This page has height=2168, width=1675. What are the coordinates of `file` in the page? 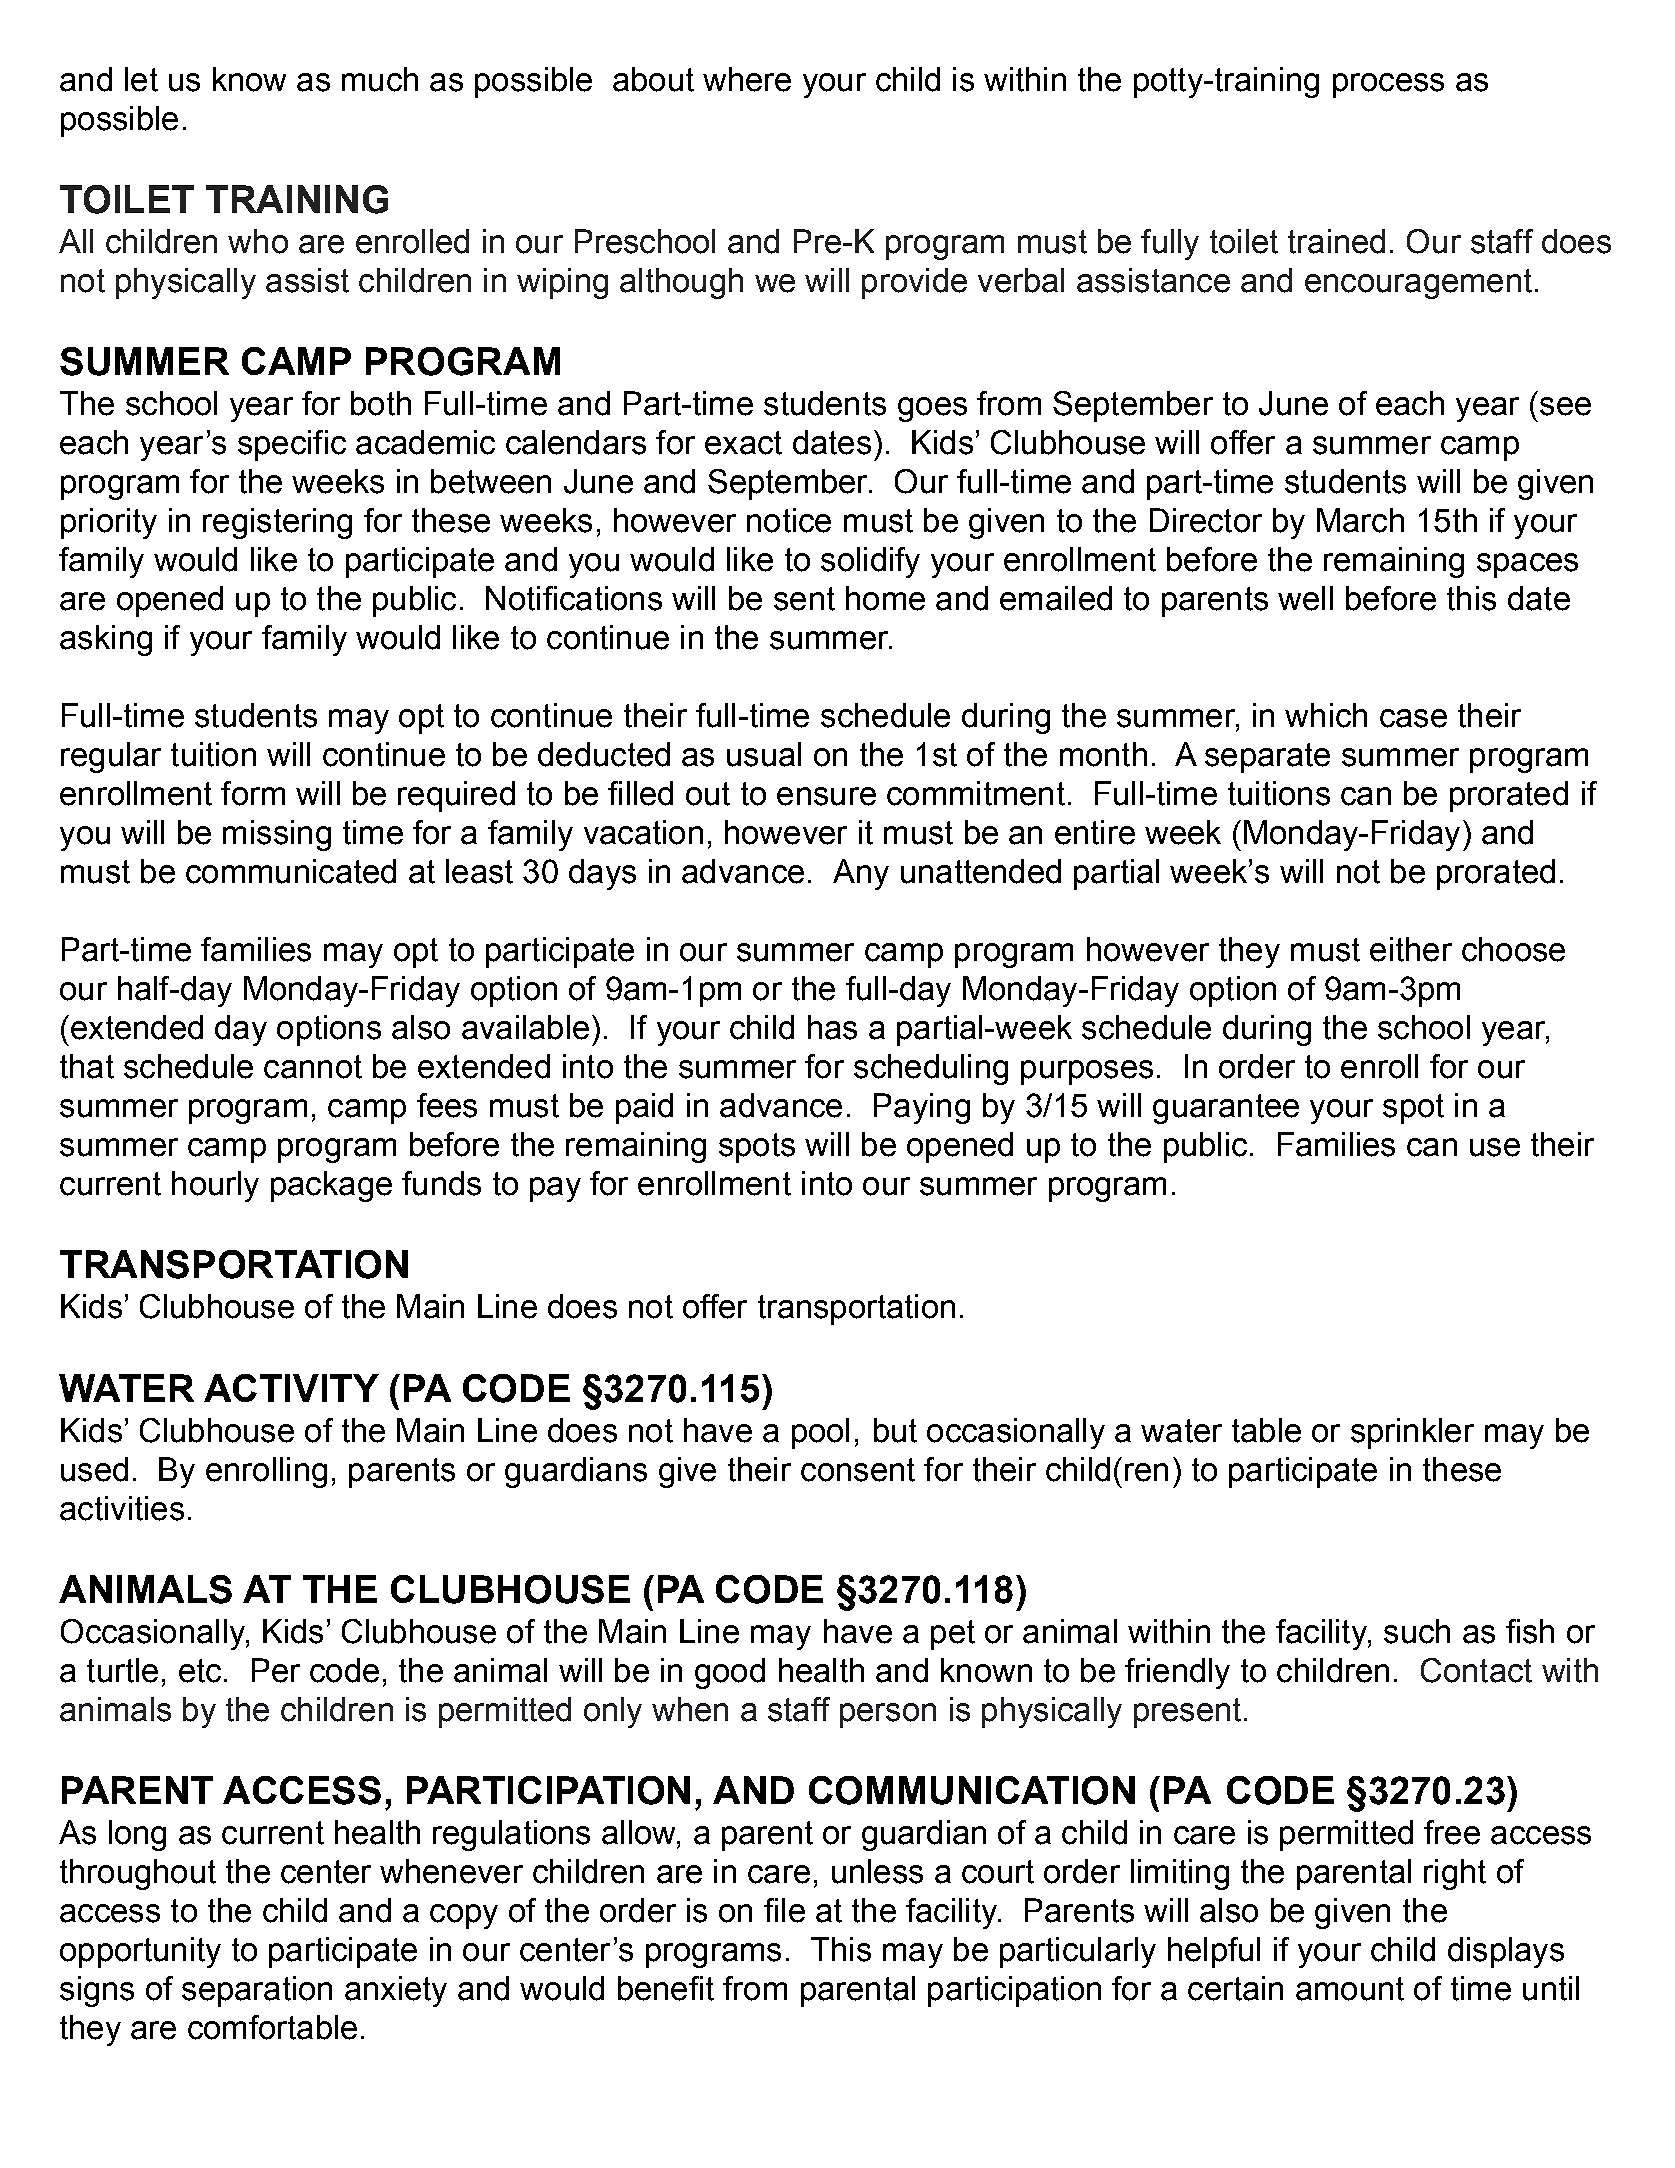 It's located at (784, 1910).
